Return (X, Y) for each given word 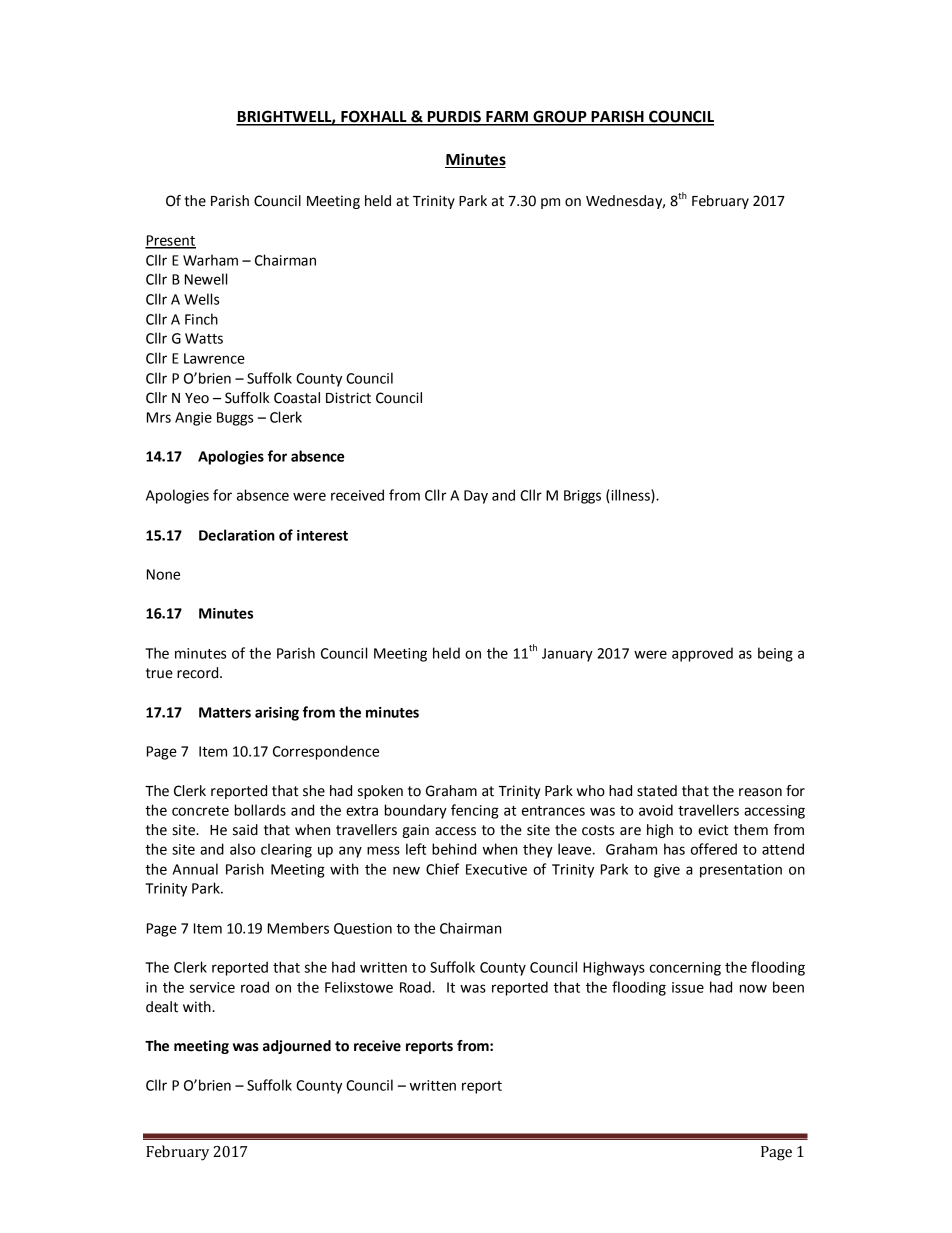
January (567, 655)
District (348, 398)
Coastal (297, 398)
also (242, 849)
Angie (193, 419)
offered (714, 849)
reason (760, 792)
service (212, 987)
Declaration (237, 535)
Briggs (582, 497)
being (775, 654)
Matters (225, 712)
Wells (201, 299)
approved (702, 654)
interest (322, 535)
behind (454, 849)
